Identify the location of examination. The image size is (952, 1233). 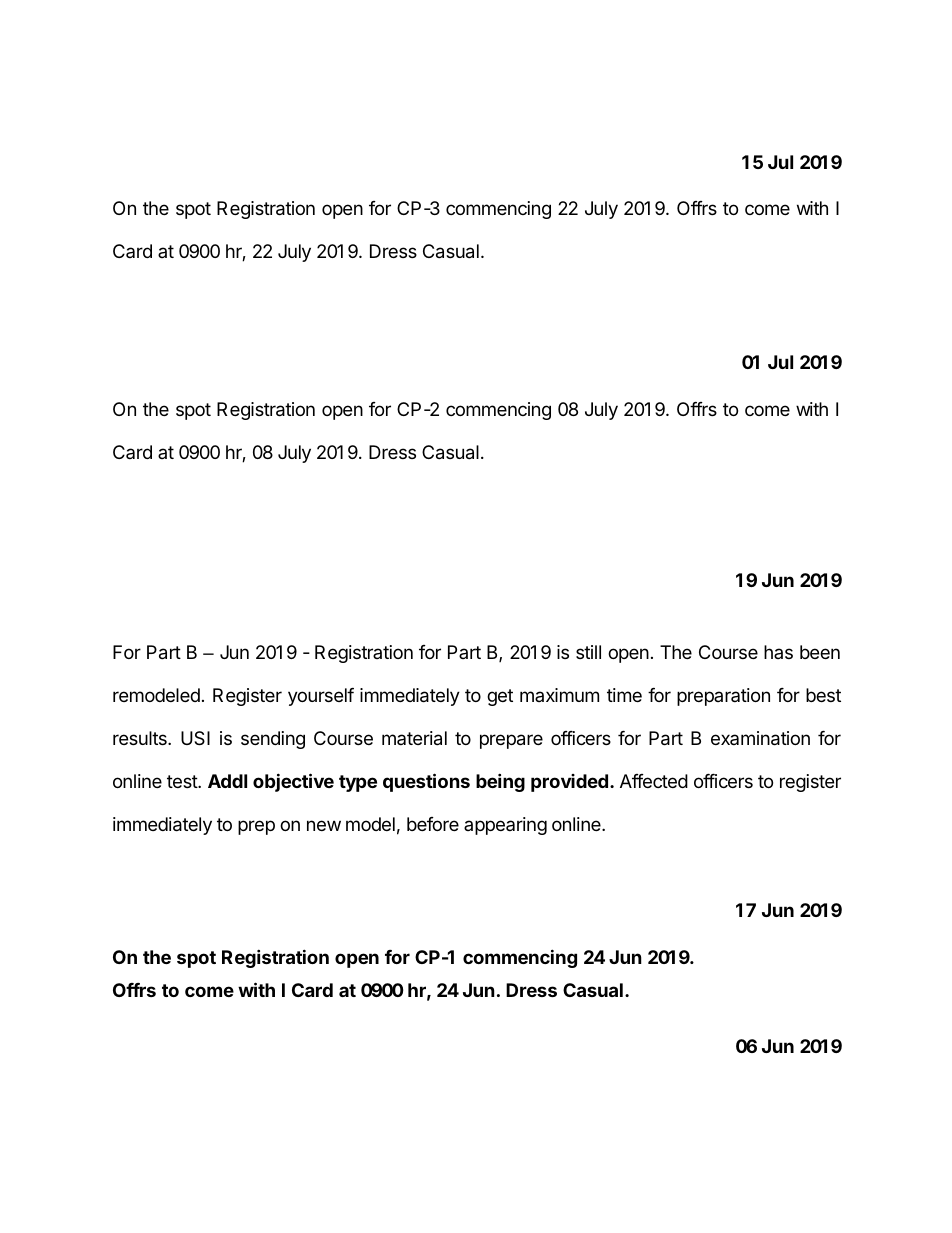
(760, 738).
